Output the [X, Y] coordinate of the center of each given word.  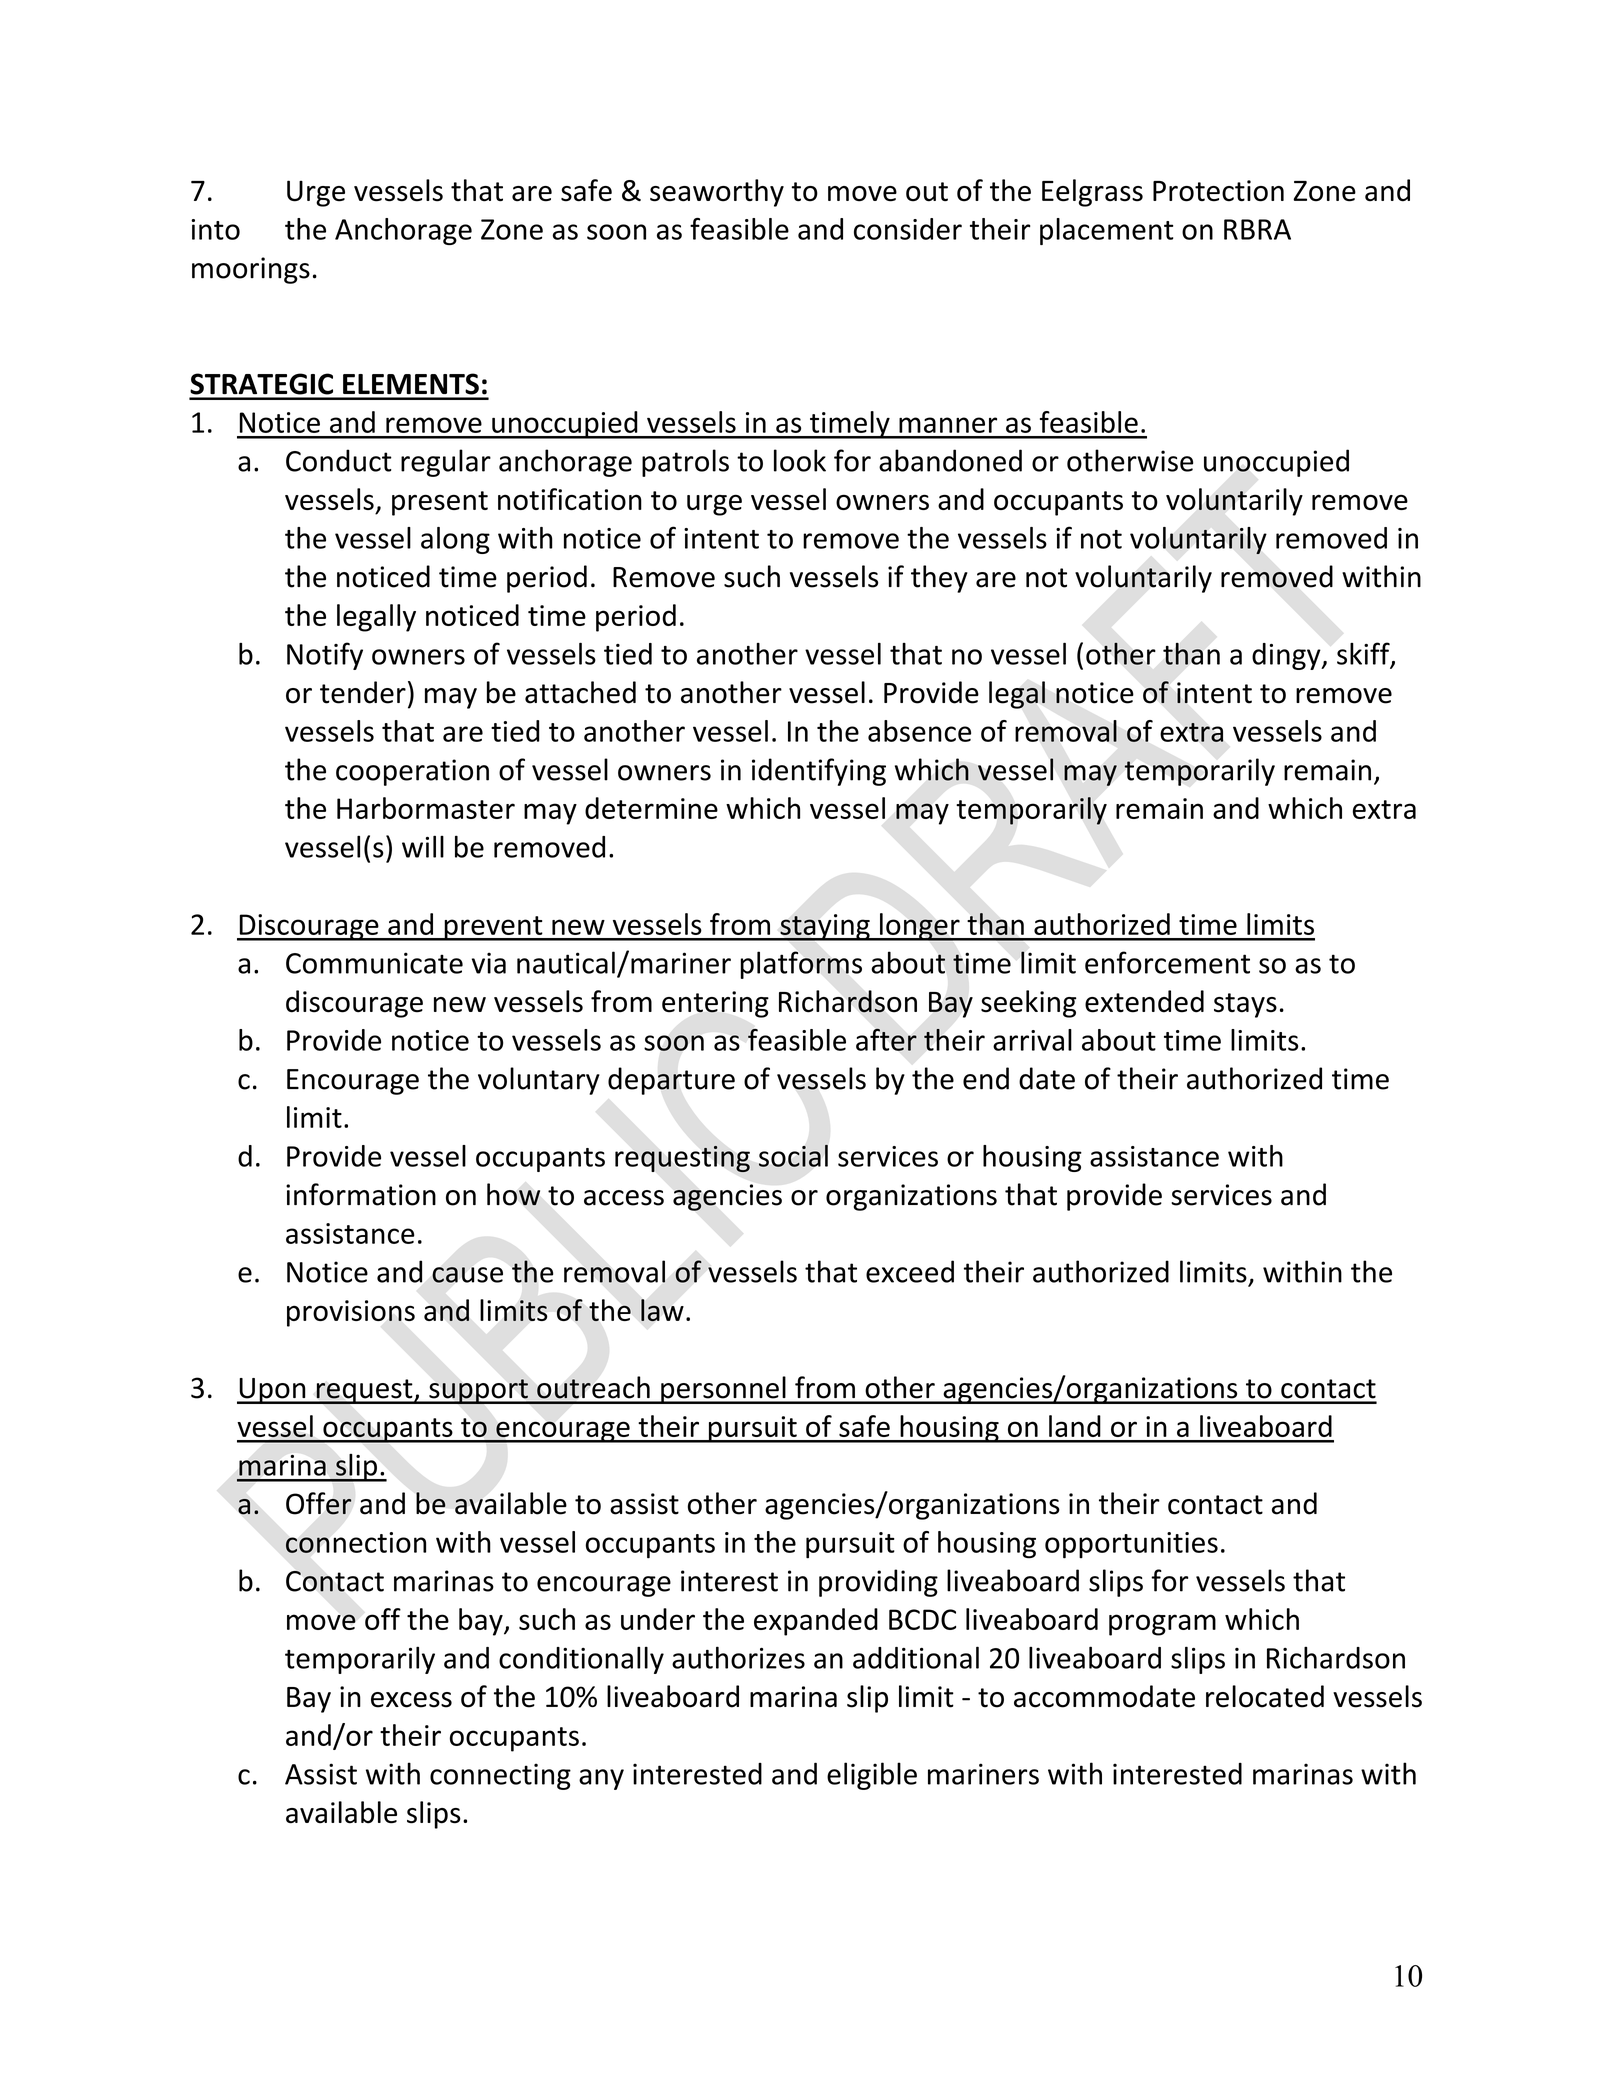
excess [411, 1700]
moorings [251, 270]
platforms [801, 965]
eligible [872, 1776]
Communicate [374, 963]
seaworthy [717, 193]
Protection [1218, 191]
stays [1245, 1005]
